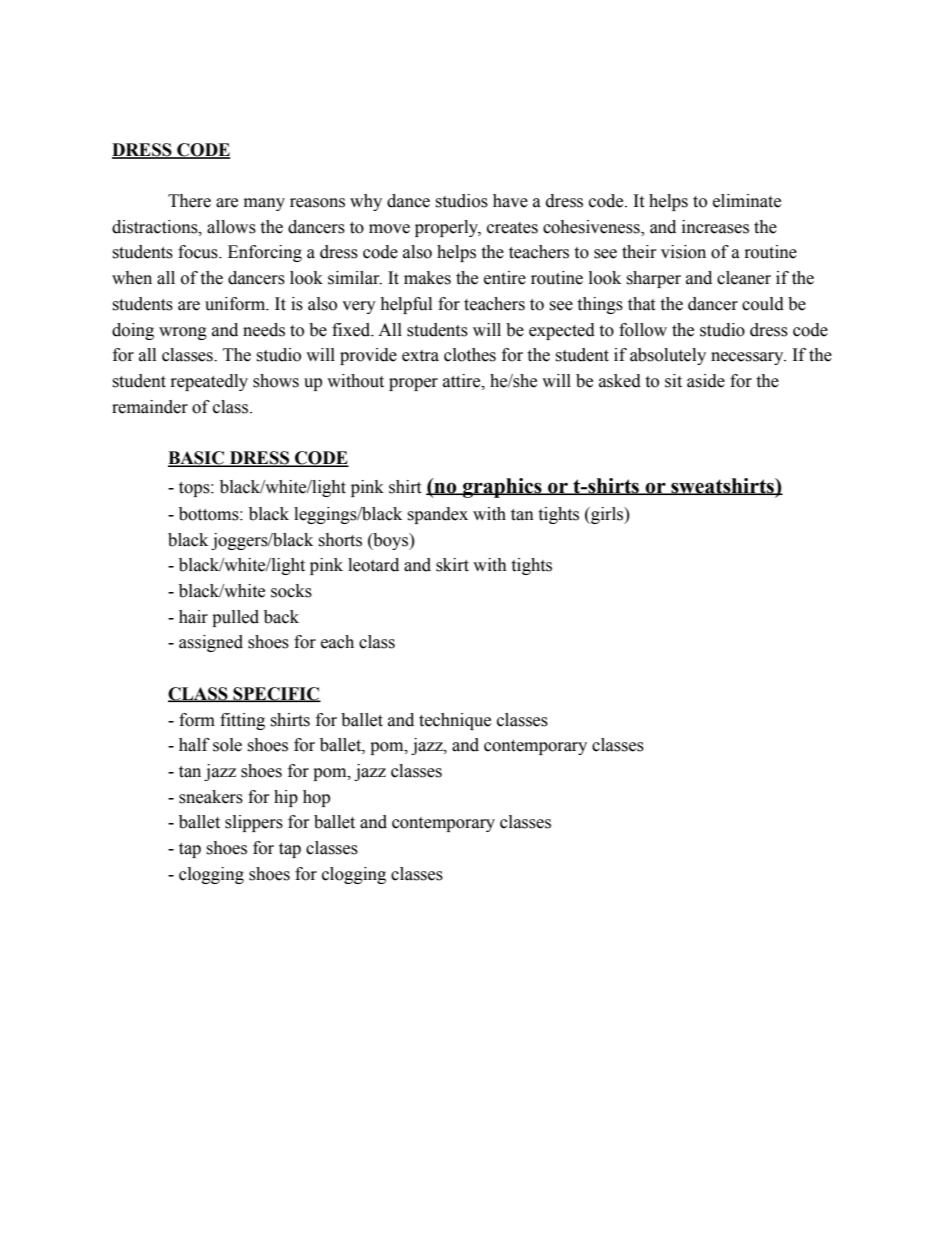 The height and width of the image is (1233, 952). Describe the element at coordinates (668, 356) in the image. I see `absolutely` at that location.
